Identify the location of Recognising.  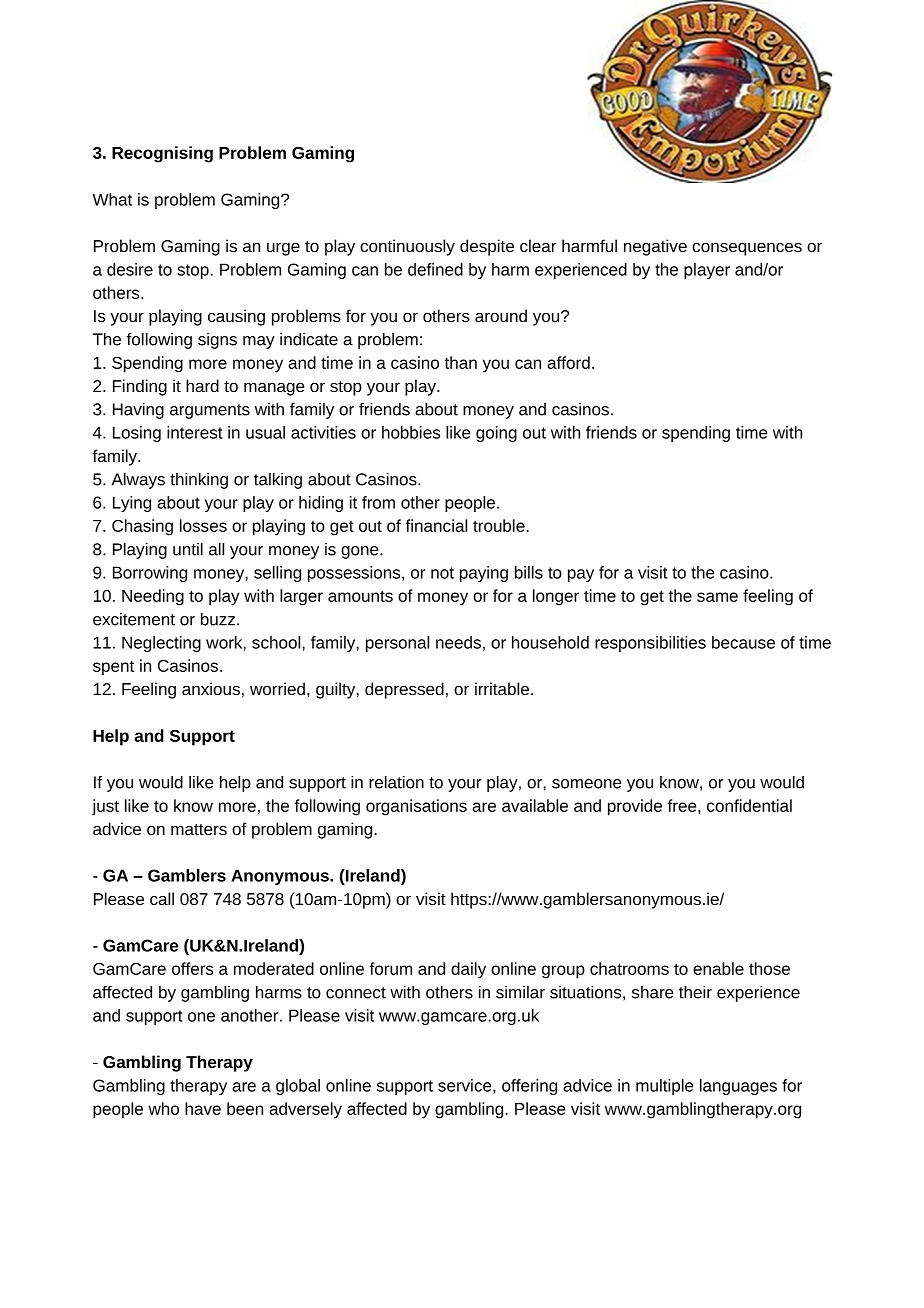
(162, 154).
